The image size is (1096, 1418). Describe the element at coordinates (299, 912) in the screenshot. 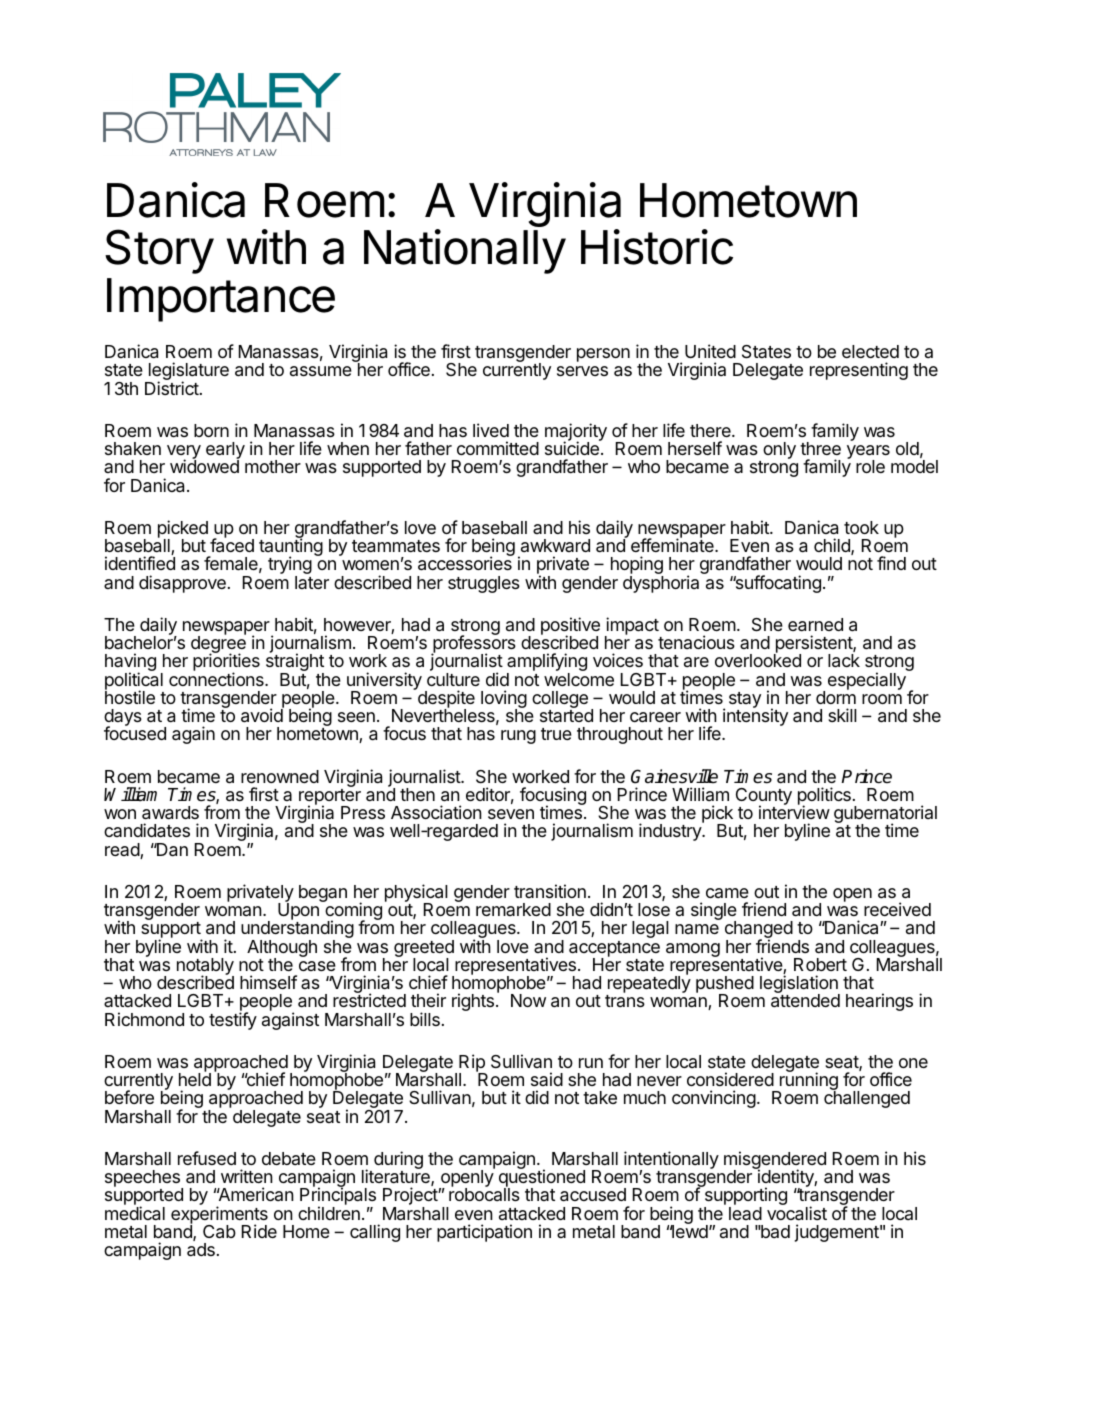

I see `Upon` at that location.
